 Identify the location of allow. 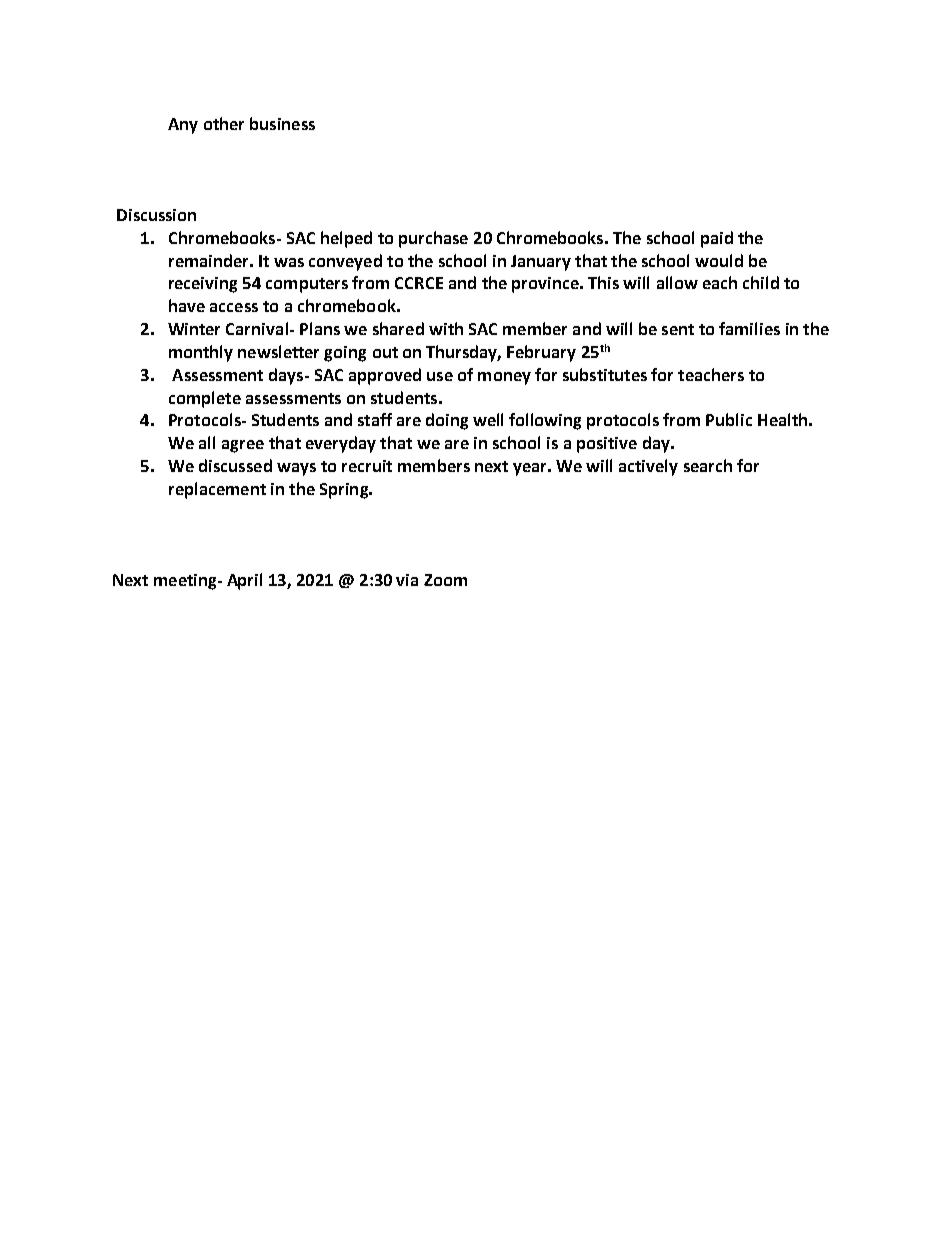
(677, 282).
